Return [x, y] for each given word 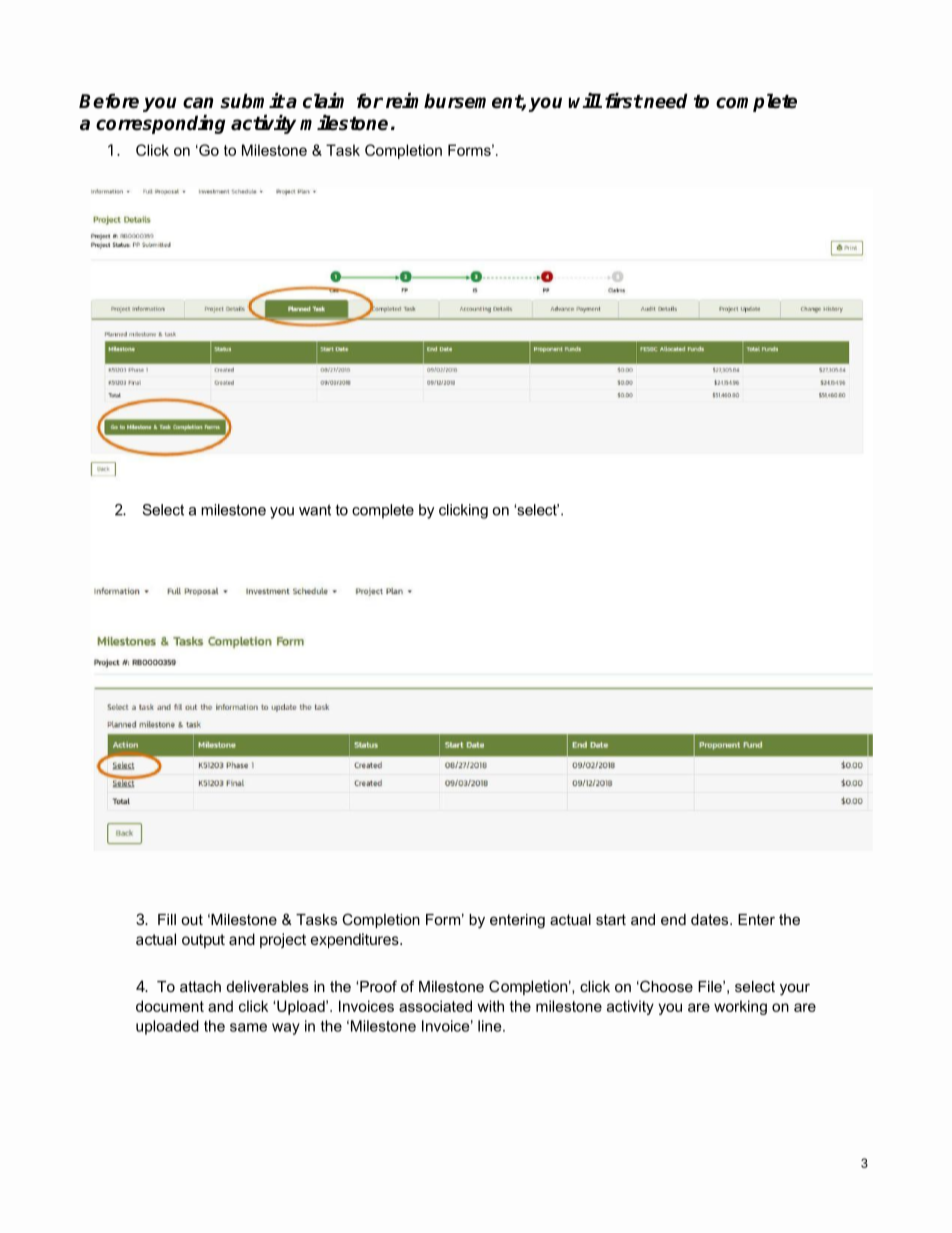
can [198, 103]
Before [109, 101]
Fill [167, 919]
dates [711, 919]
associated [435, 1006]
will [585, 100]
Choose [665, 986]
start [611, 919]
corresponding [161, 124]
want [315, 510]
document [170, 1006]
